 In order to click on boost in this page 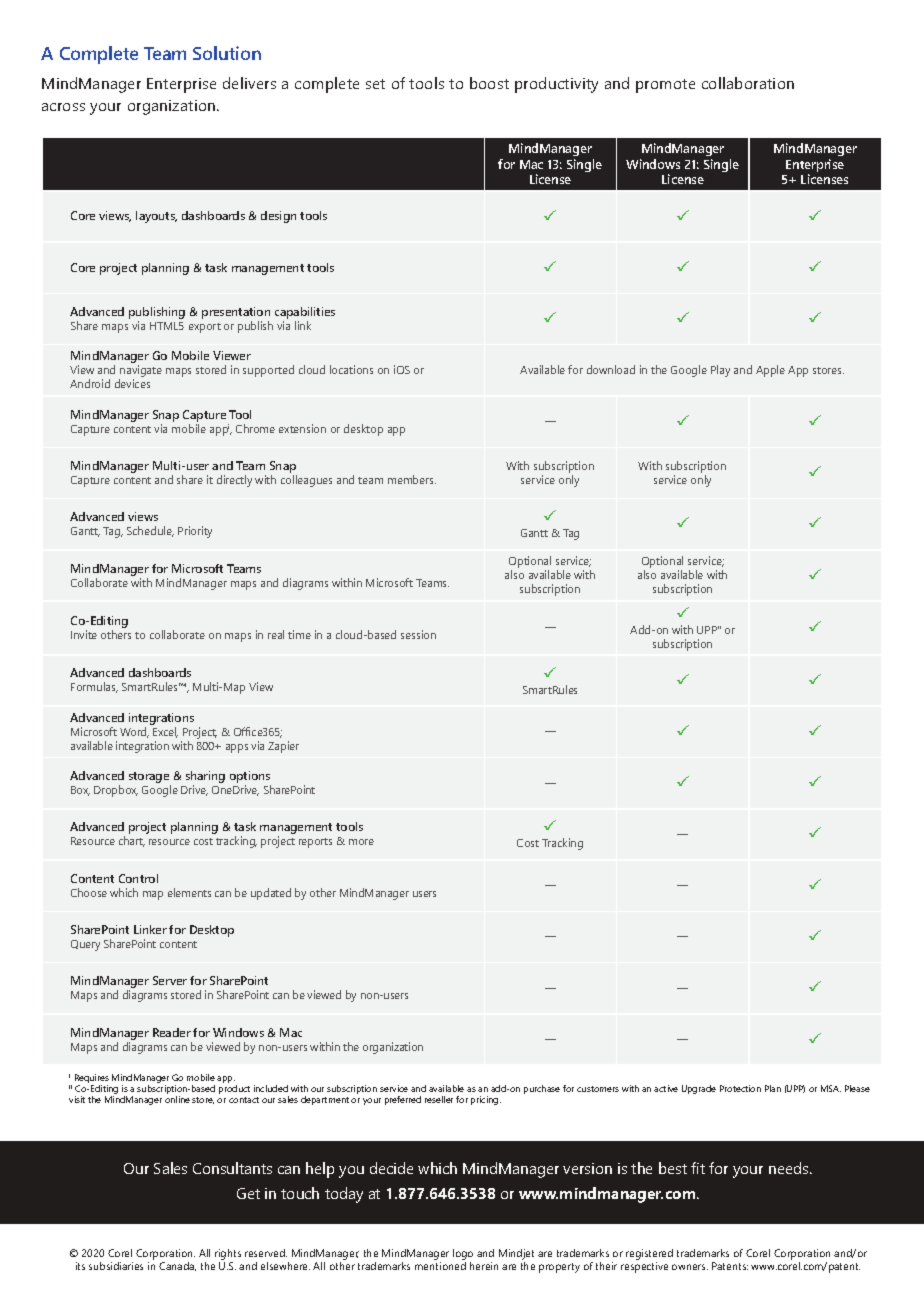, I will do `click(489, 83)`.
